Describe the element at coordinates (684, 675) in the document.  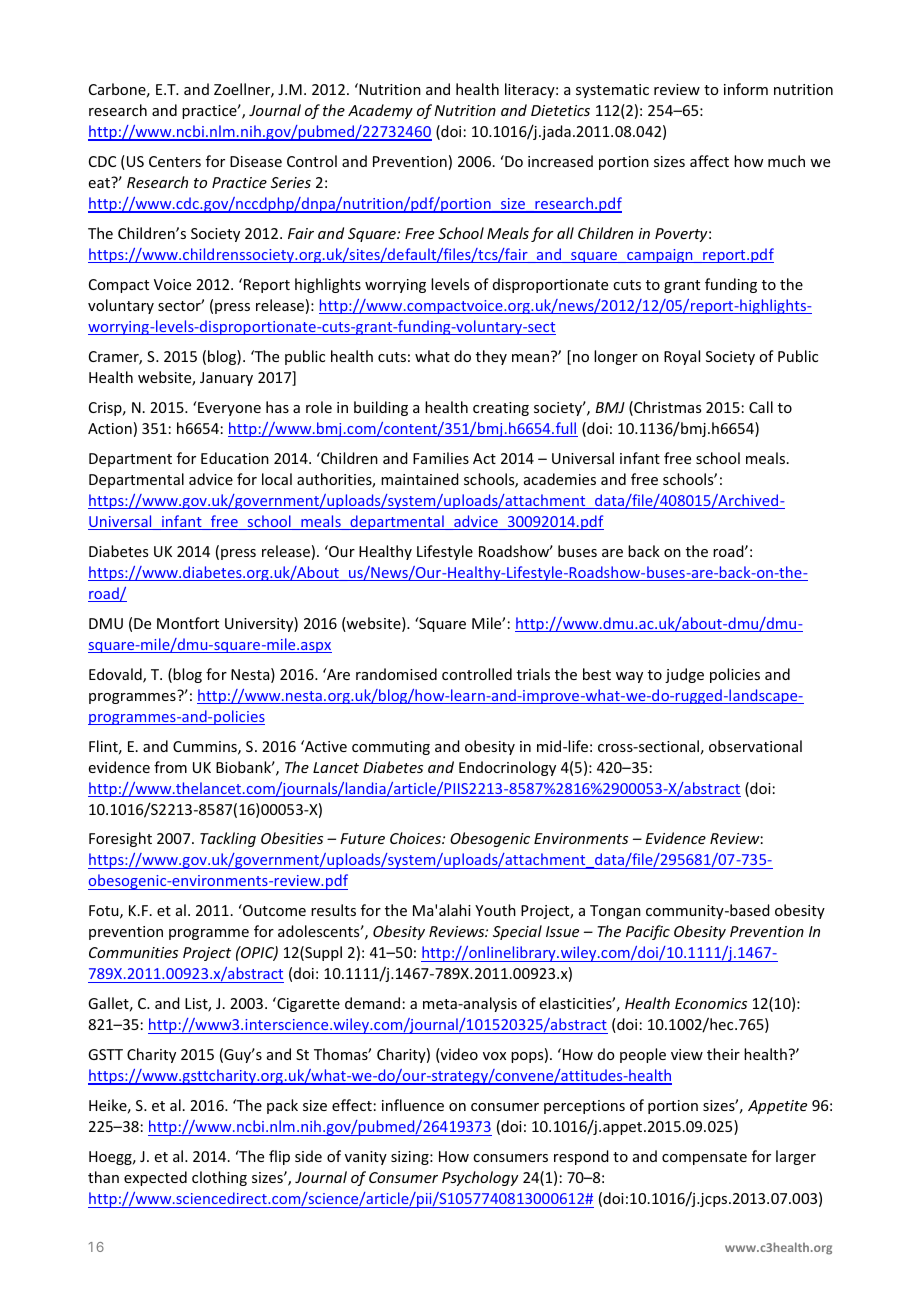
I see `judge` at that location.
